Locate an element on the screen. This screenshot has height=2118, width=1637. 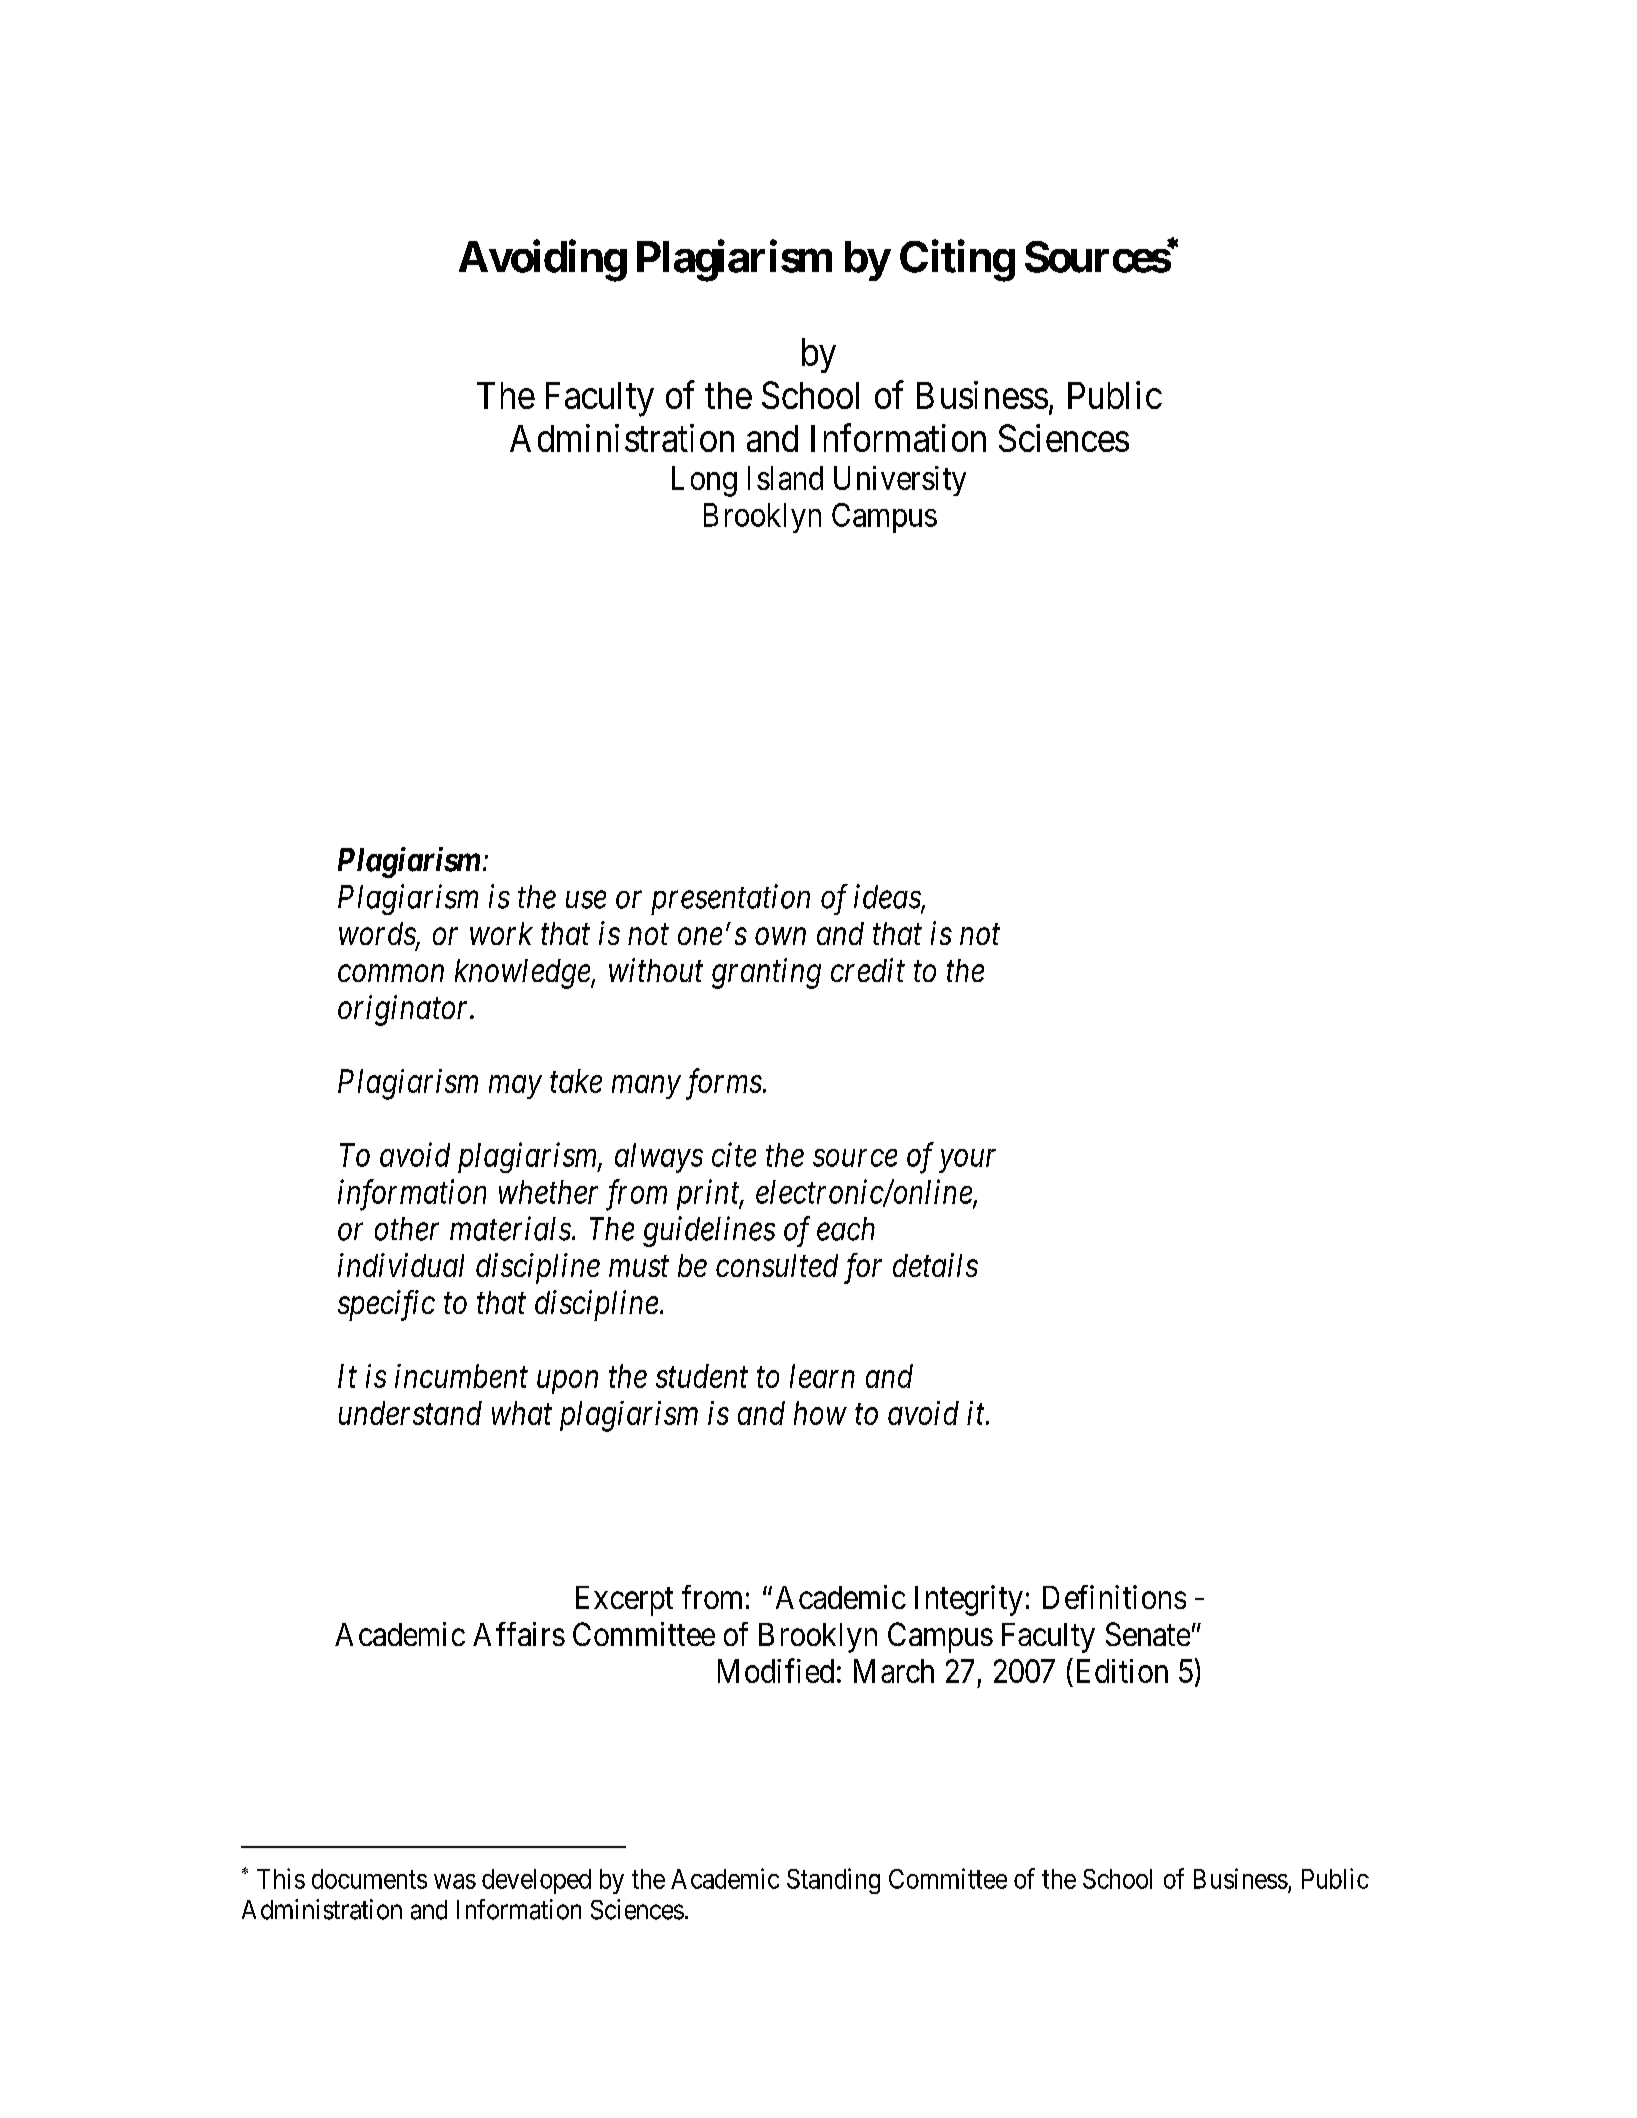
Island is located at coordinates (785, 478).
